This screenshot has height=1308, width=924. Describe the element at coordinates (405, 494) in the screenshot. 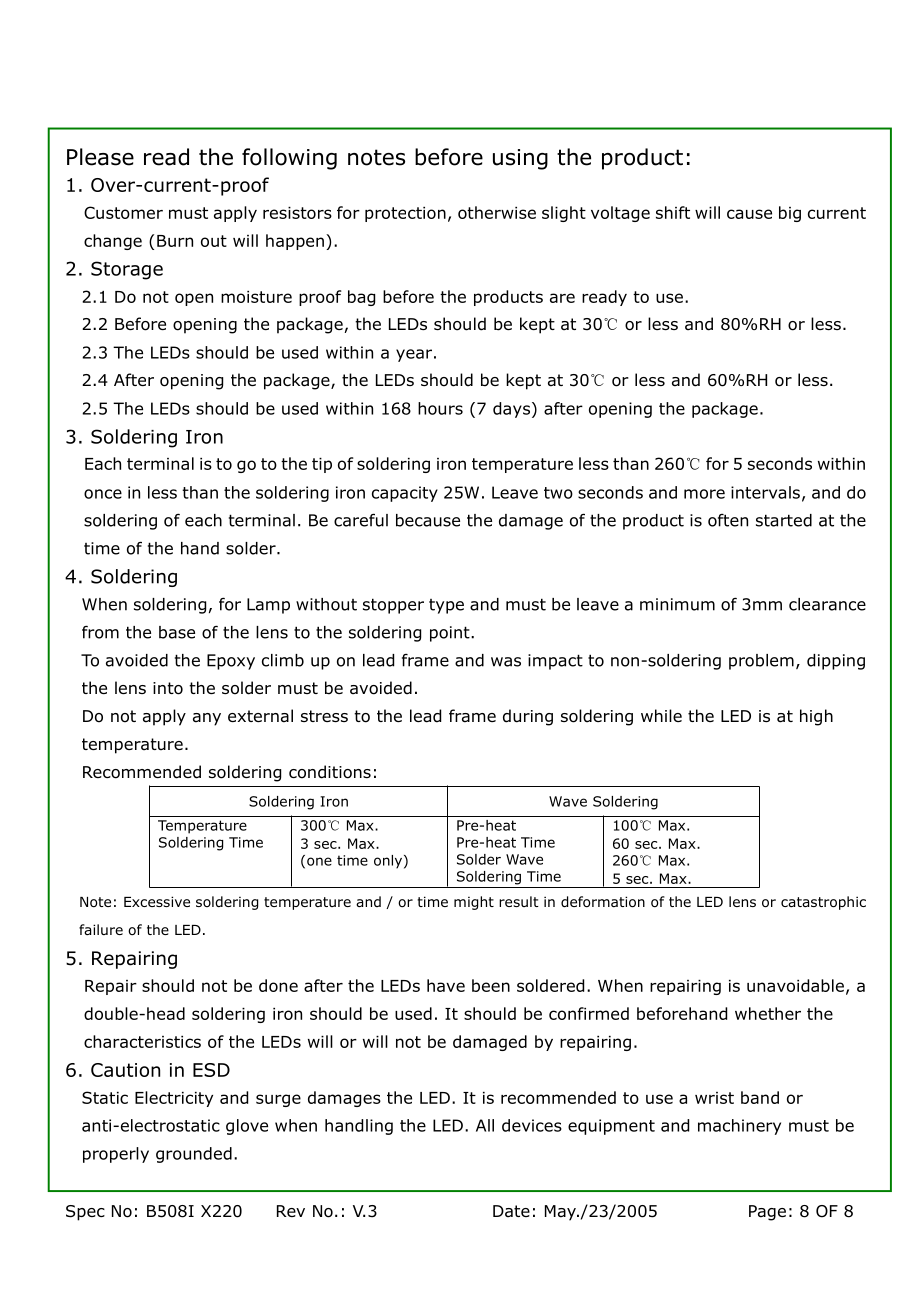

I see `capacity` at that location.
